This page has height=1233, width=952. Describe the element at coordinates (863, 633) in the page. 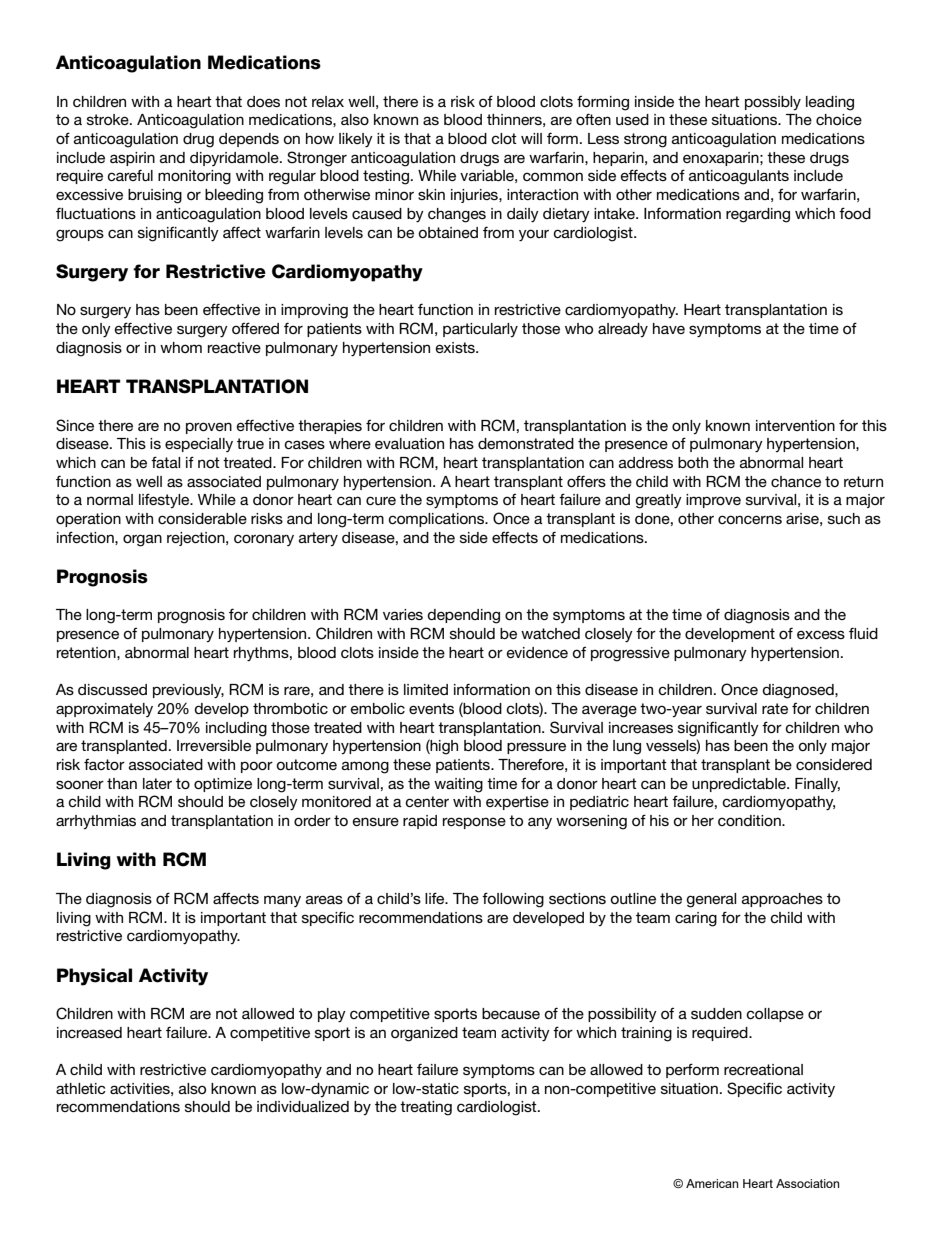

I see `fluid` at that location.
